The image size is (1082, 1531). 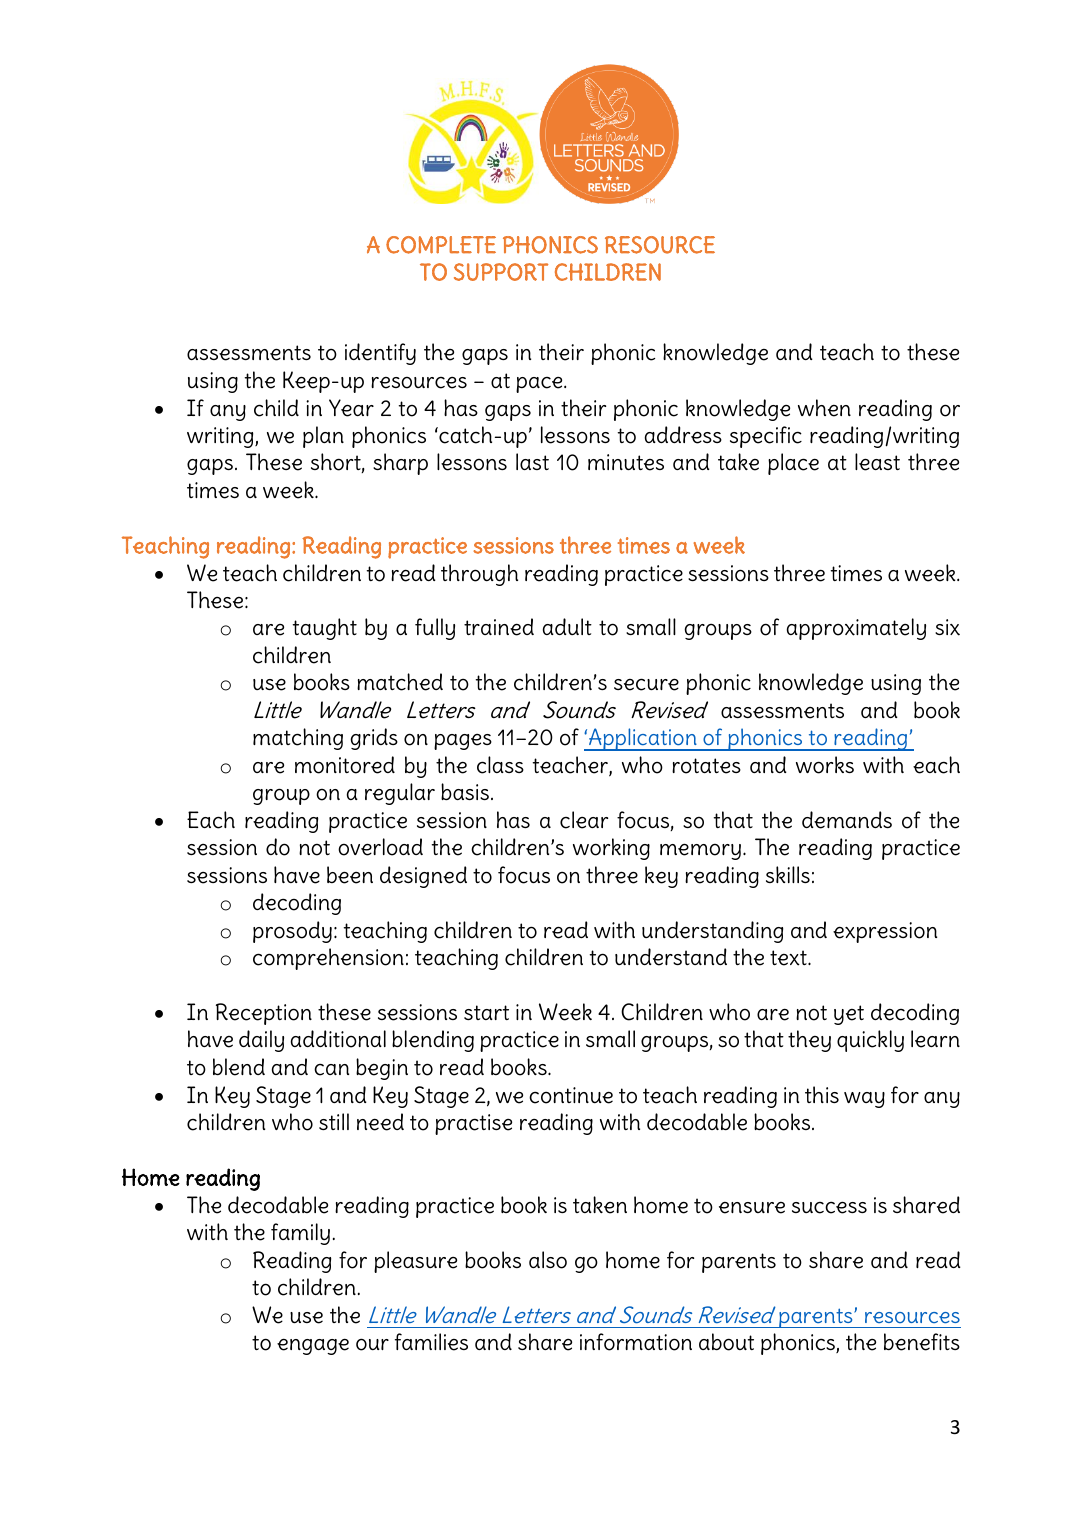 I want to click on comprehension, so click(x=328, y=959).
